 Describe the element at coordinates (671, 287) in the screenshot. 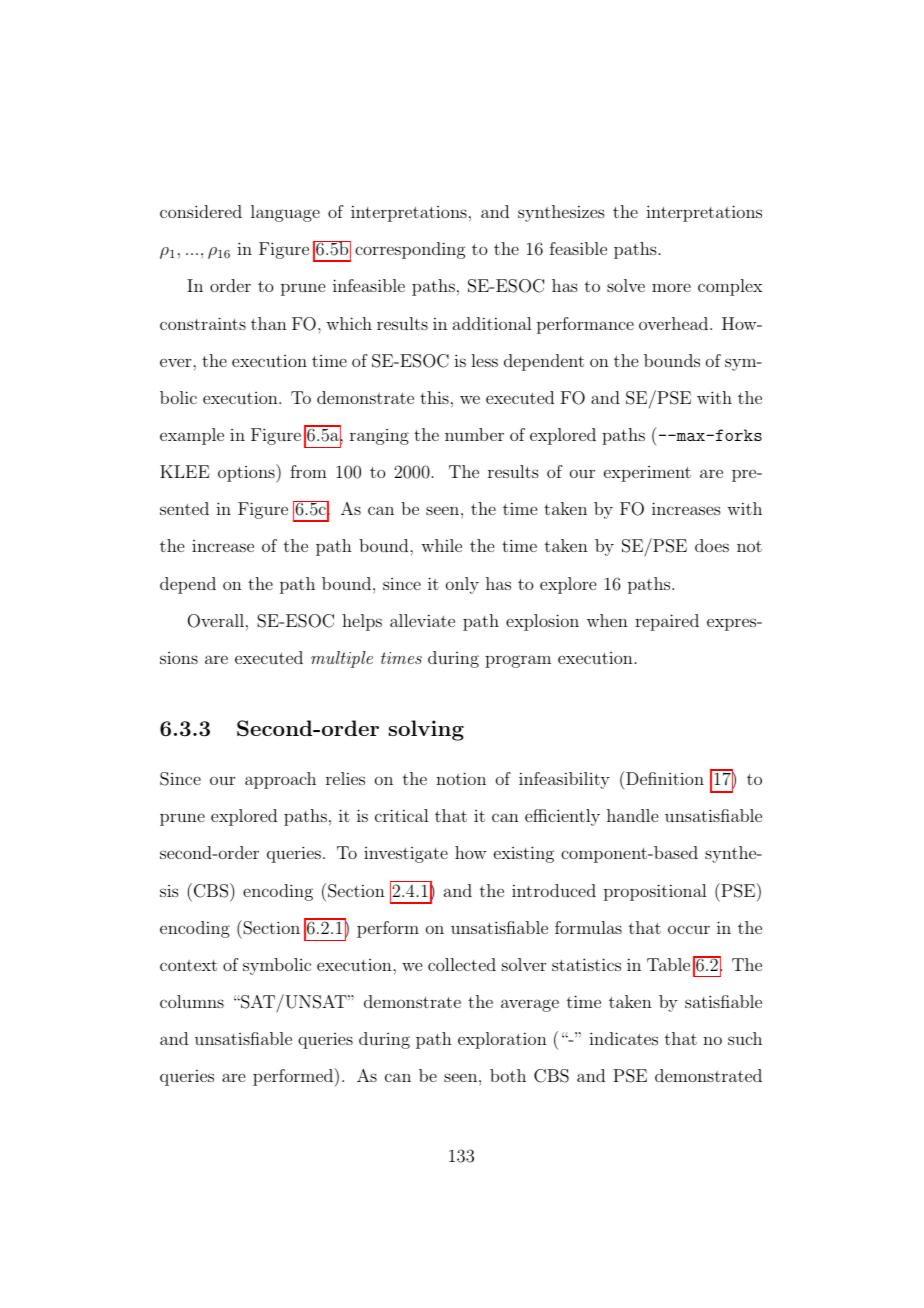

I see `more` at that location.
